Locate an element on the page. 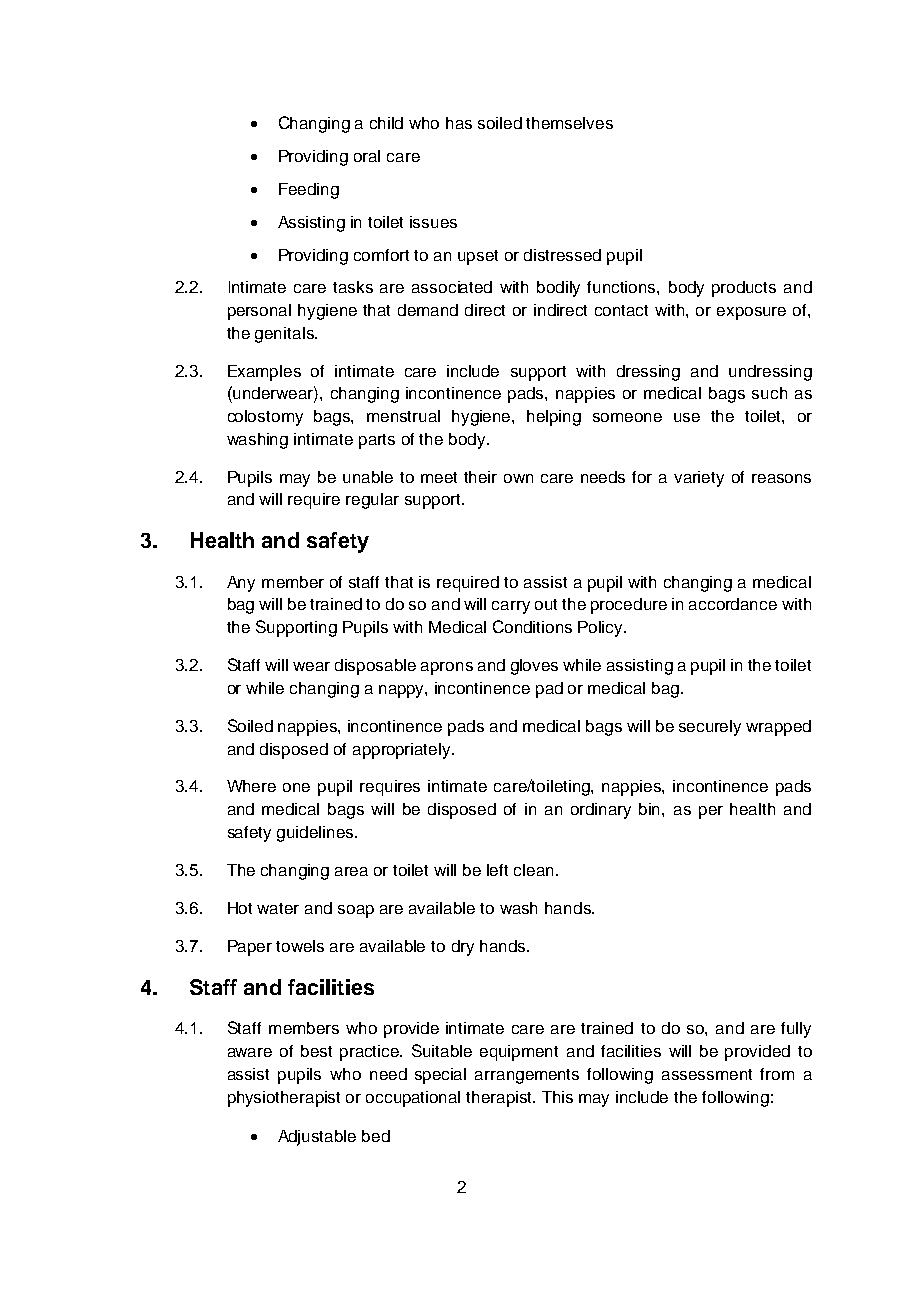  Conditions is located at coordinates (532, 626).
